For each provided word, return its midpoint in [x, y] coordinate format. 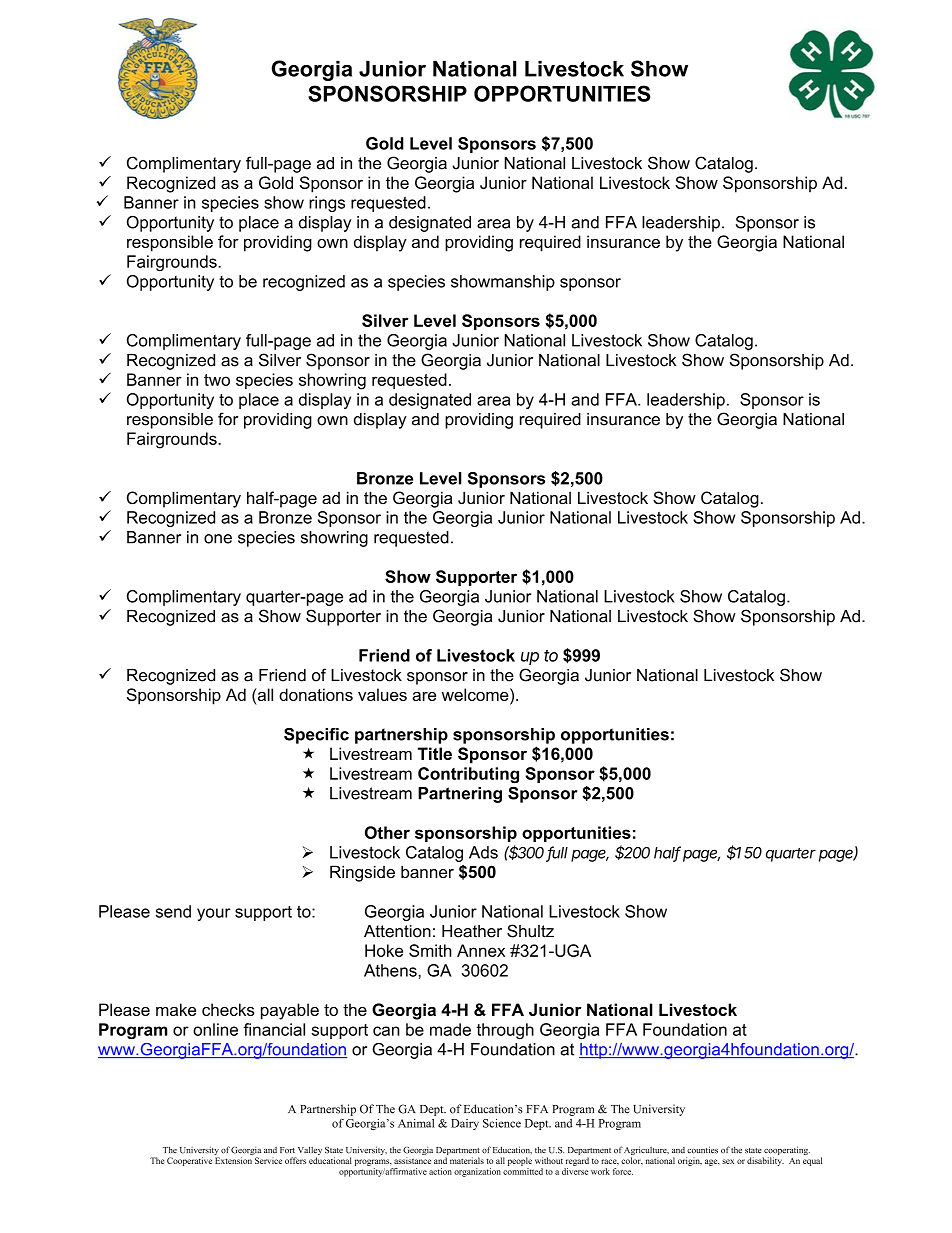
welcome [476, 694]
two [217, 380]
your [214, 914]
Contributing [468, 775]
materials [467, 1160]
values [382, 694]
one [218, 539]
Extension [233, 1160]
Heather [472, 931]
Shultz [530, 931]
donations [316, 694]
